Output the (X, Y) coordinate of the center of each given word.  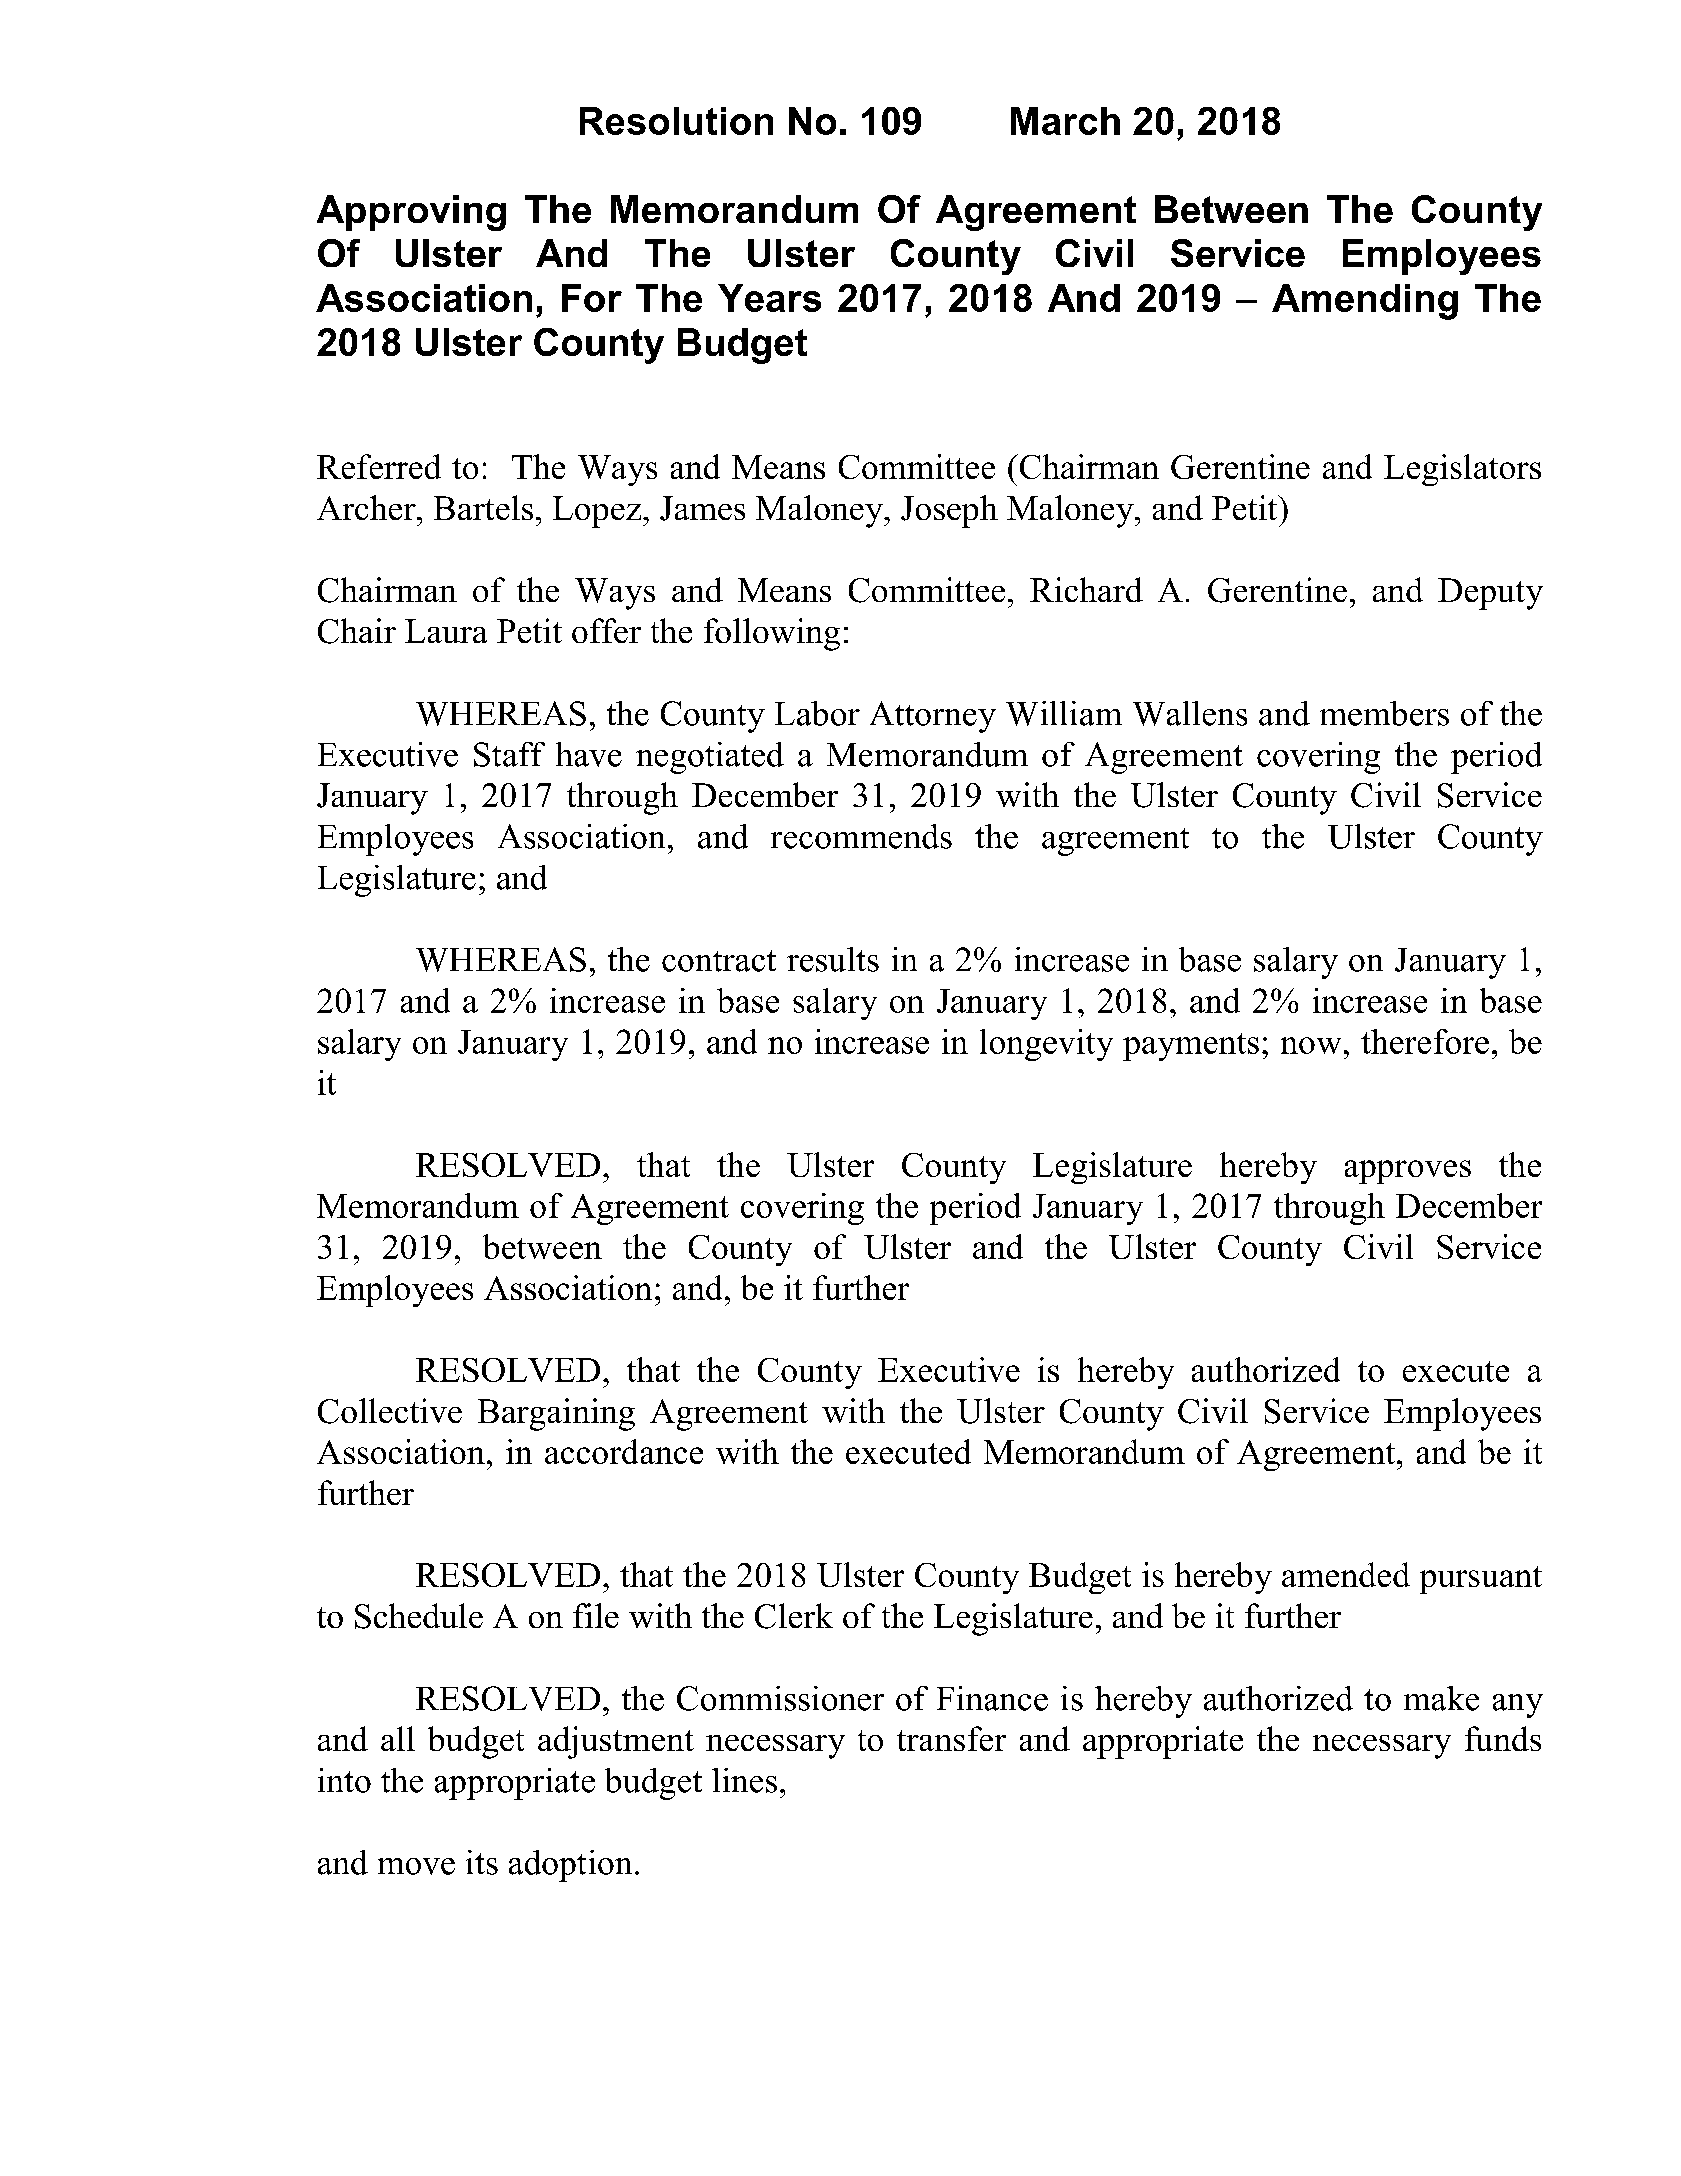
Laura (446, 631)
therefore (1425, 1041)
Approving (411, 213)
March (1065, 121)
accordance (624, 1451)
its (482, 1862)
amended (1346, 1574)
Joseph (949, 511)
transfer (951, 1738)
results (833, 959)
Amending (1365, 302)
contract (719, 961)
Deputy (1490, 594)
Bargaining (556, 1414)
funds (1503, 1738)
